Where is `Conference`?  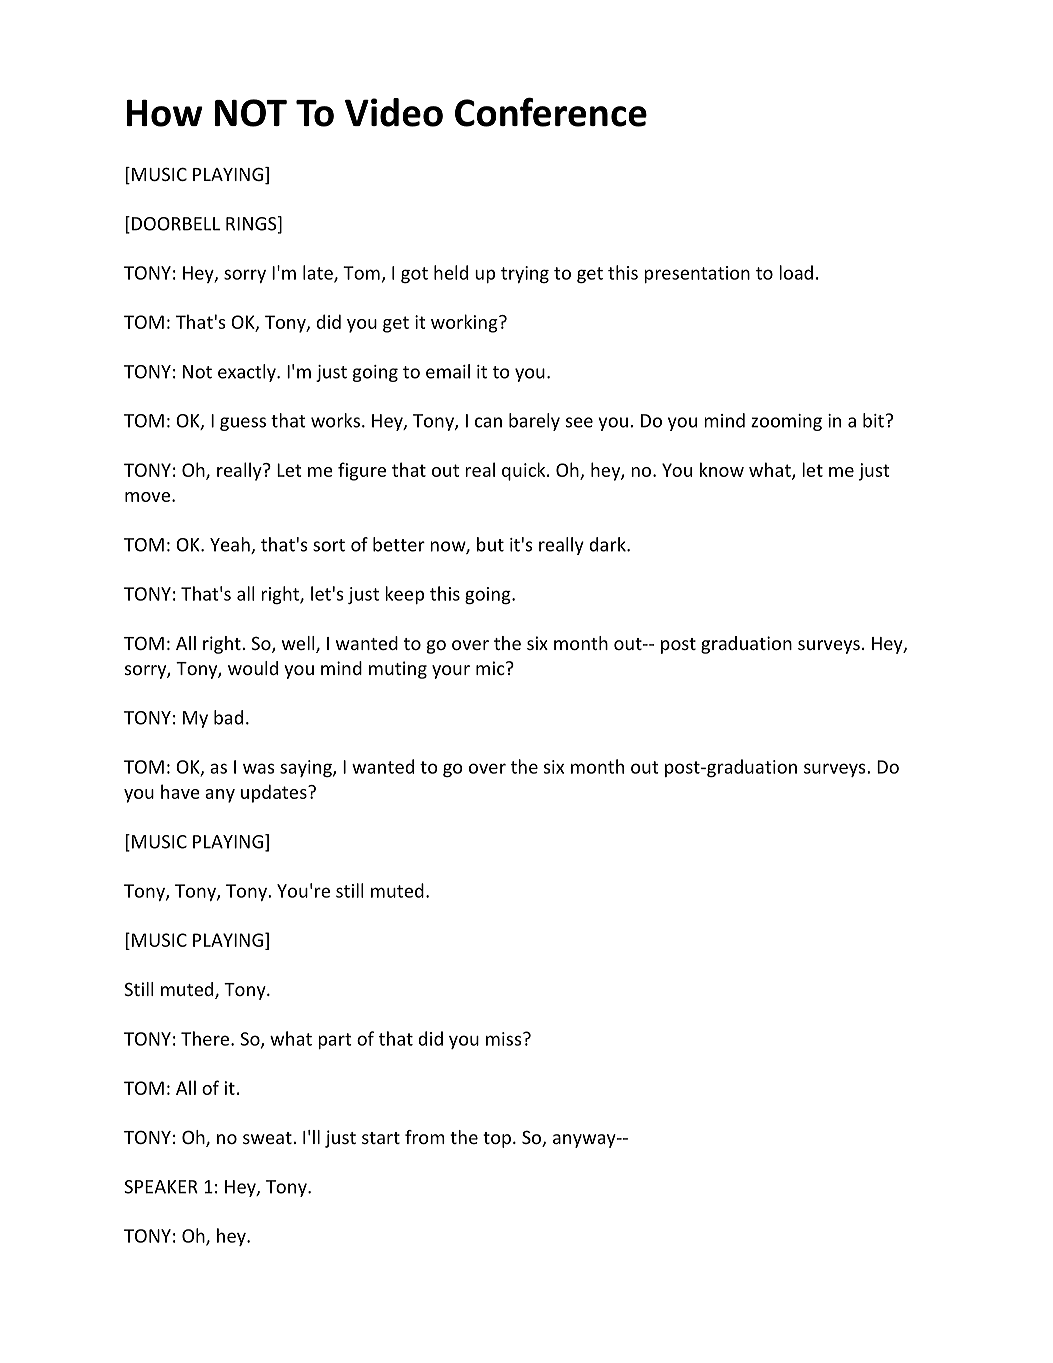 Conference is located at coordinates (551, 112).
